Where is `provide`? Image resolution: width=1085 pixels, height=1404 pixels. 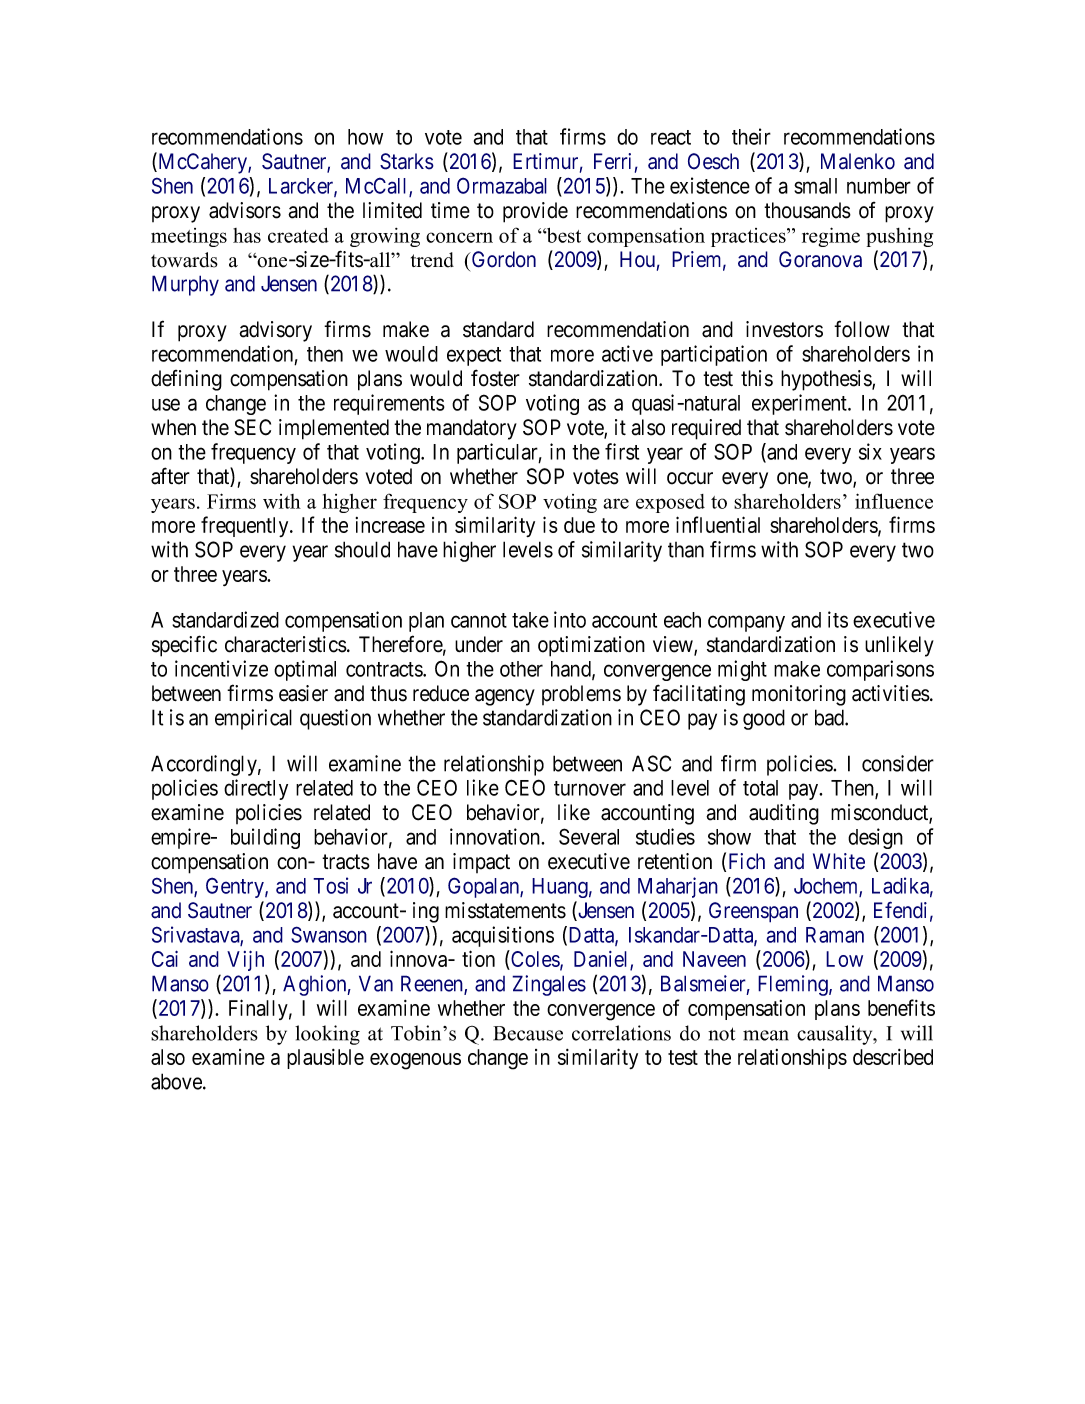 provide is located at coordinates (535, 212).
